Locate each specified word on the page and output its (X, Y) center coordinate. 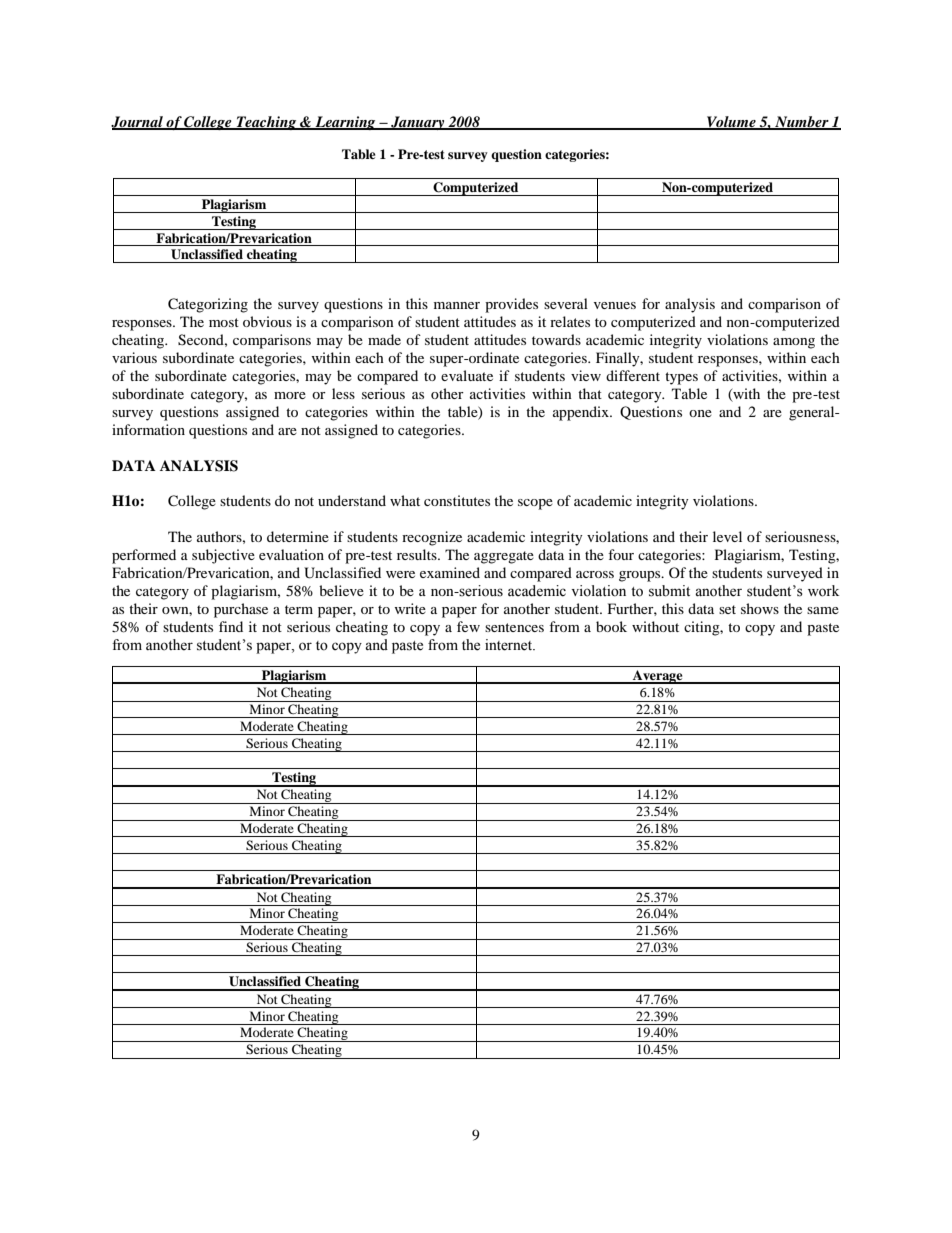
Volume (731, 122)
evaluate (467, 375)
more (290, 395)
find (231, 626)
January (418, 123)
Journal (138, 122)
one (700, 413)
